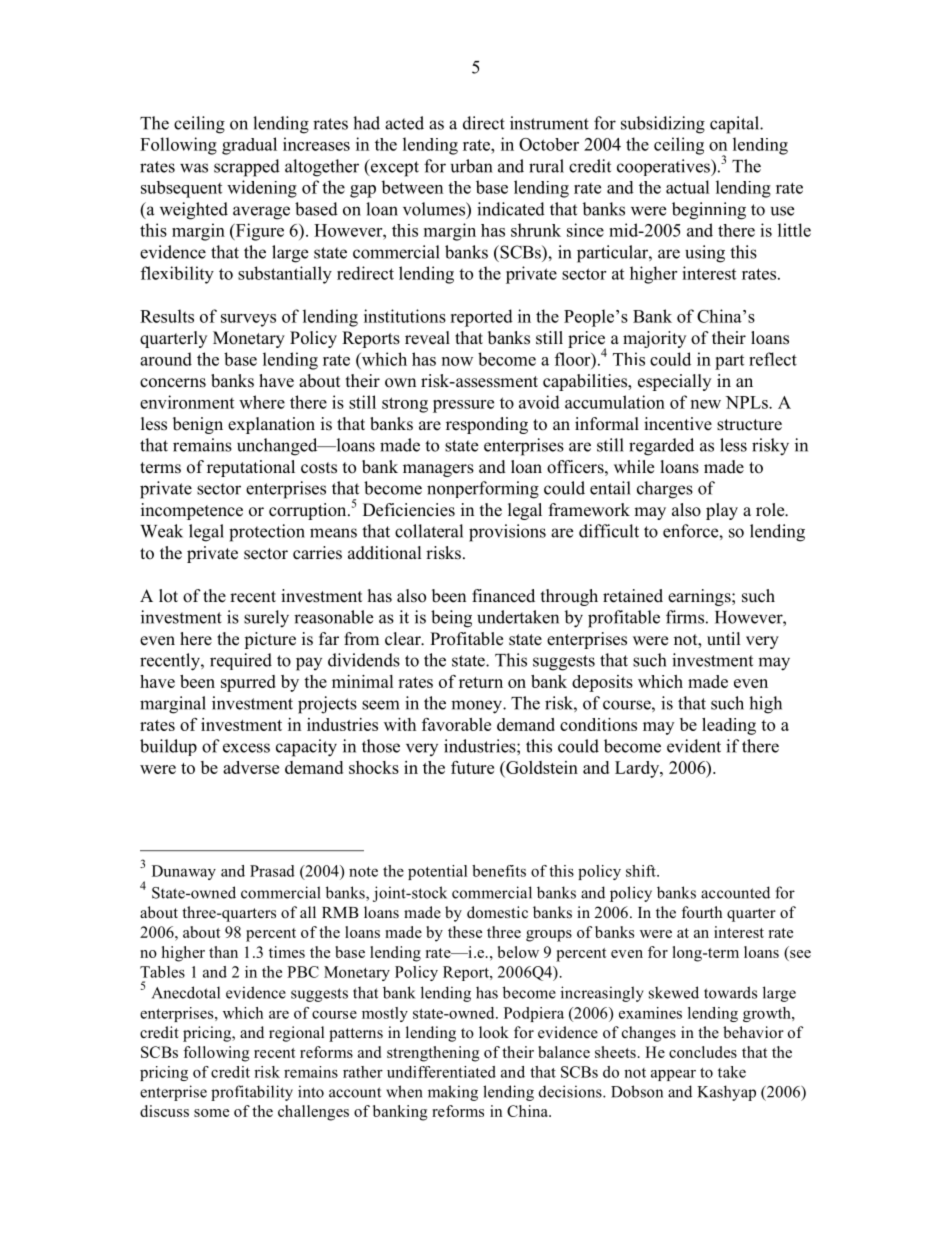 The image size is (952, 1233). I want to click on environment, so click(187, 402).
